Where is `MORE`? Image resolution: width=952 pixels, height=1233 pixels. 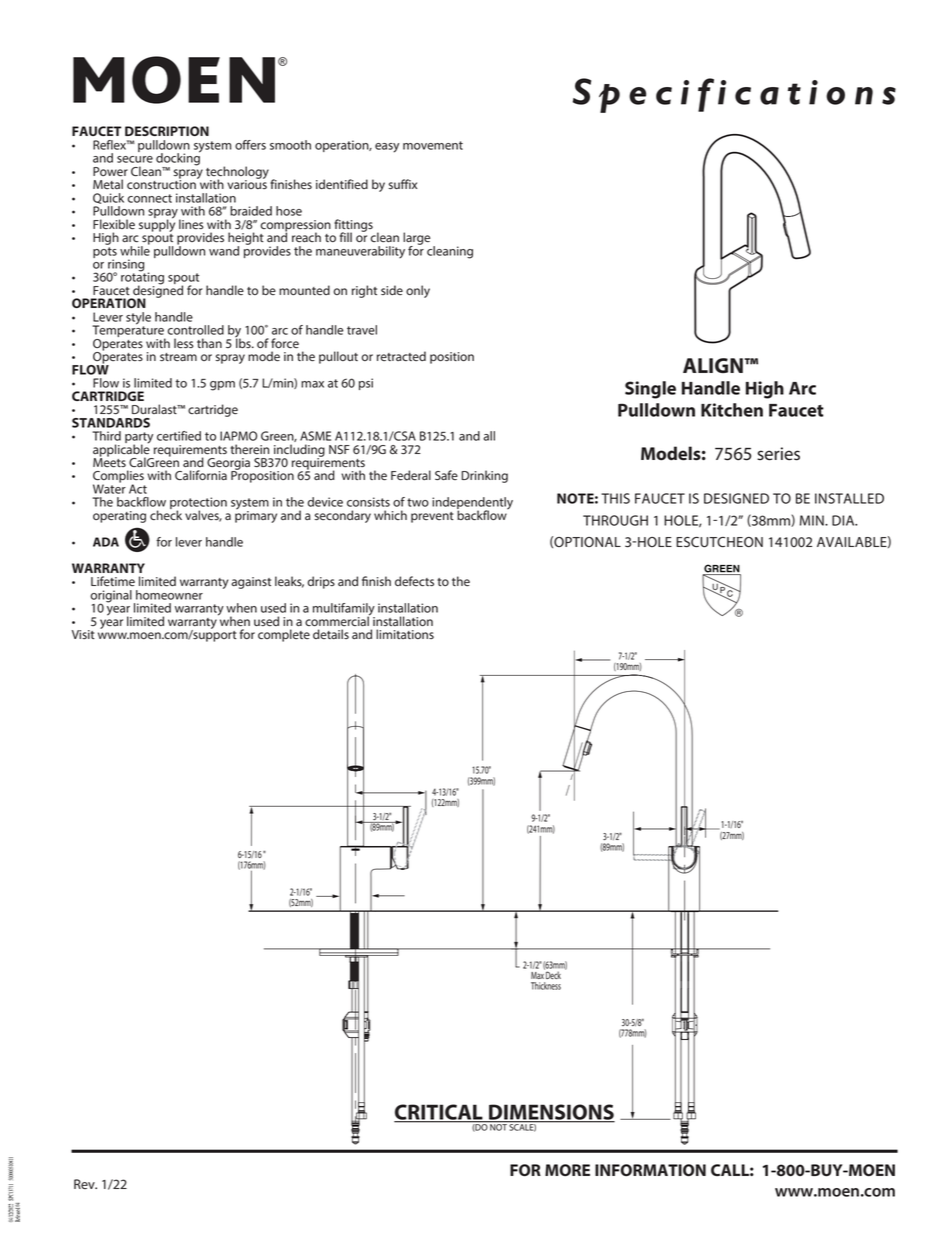
MORE is located at coordinates (567, 1170).
